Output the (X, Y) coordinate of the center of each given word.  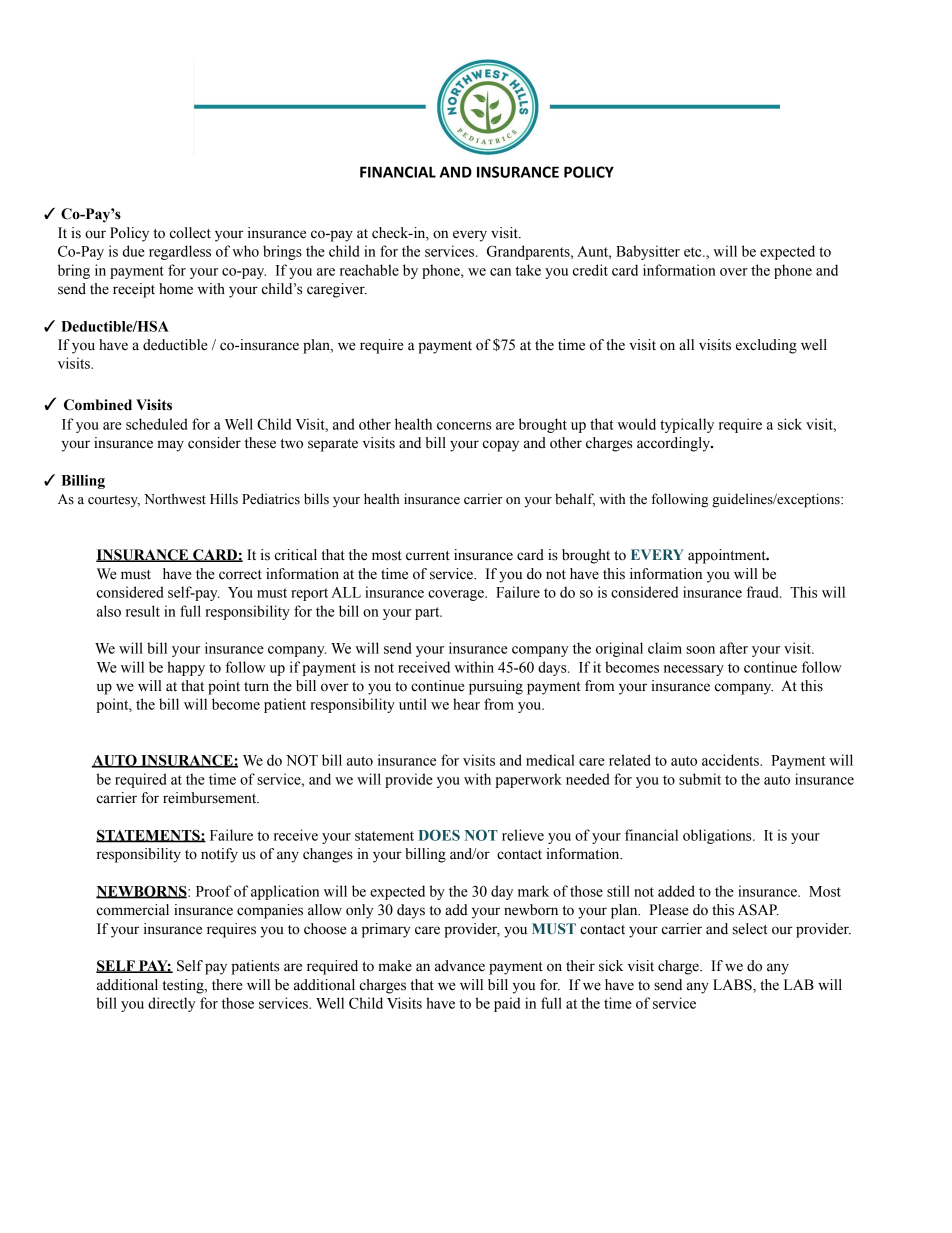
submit (700, 779)
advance (460, 966)
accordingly (675, 444)
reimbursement (211, 798)
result (143, 611)
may (170, 446)
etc (694, 252)
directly (171, 1004)
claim (665, 648)
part (428, 613)
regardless (180, 252)
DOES (439, 835)
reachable (369, 270)
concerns (464, 426)
